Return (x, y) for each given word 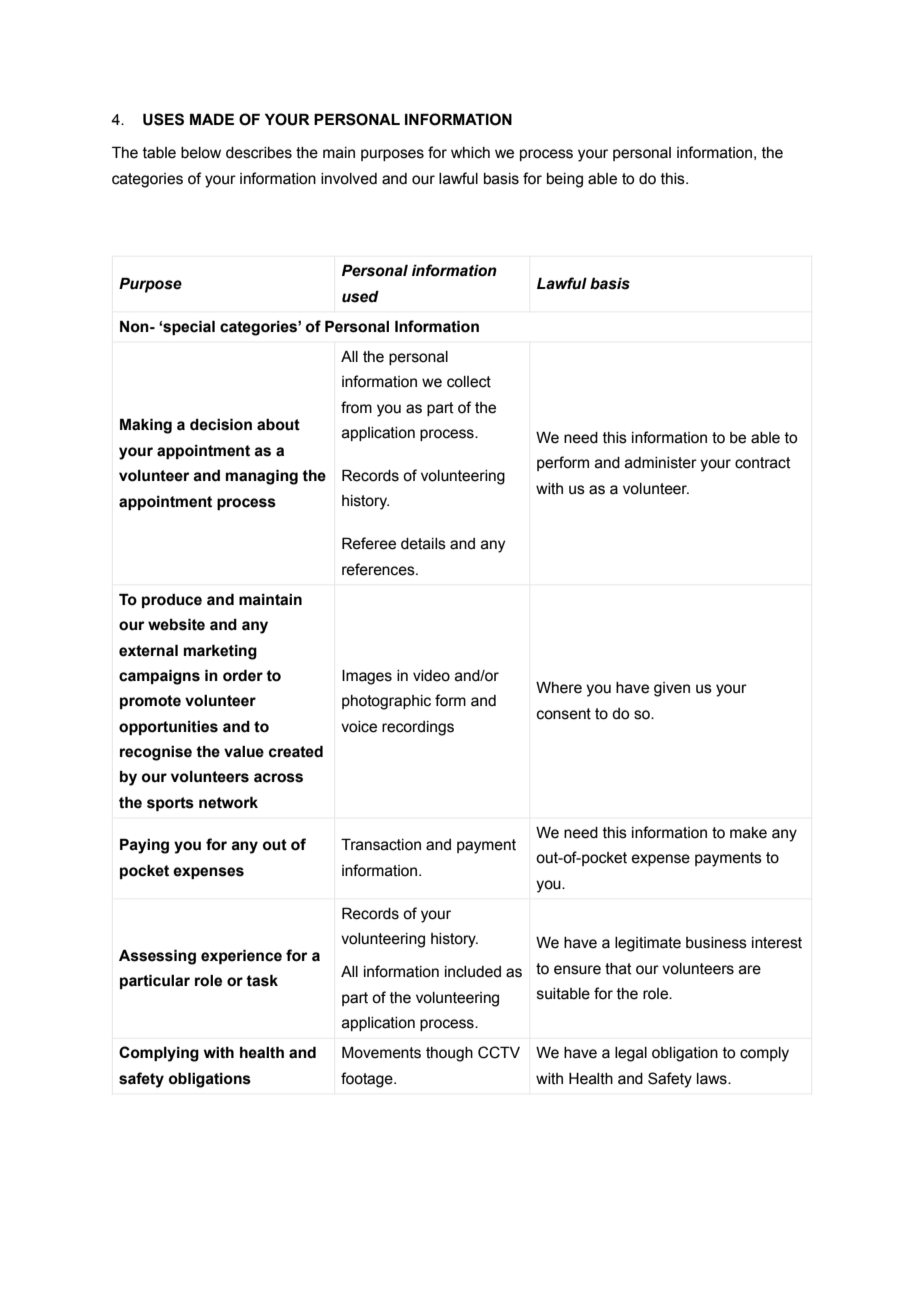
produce (172, 600)
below (201, 153)
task (262, 980)
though (449, 1054)
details (423, 544)
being (565, 180)
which (470, 153)
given (672, 689)
